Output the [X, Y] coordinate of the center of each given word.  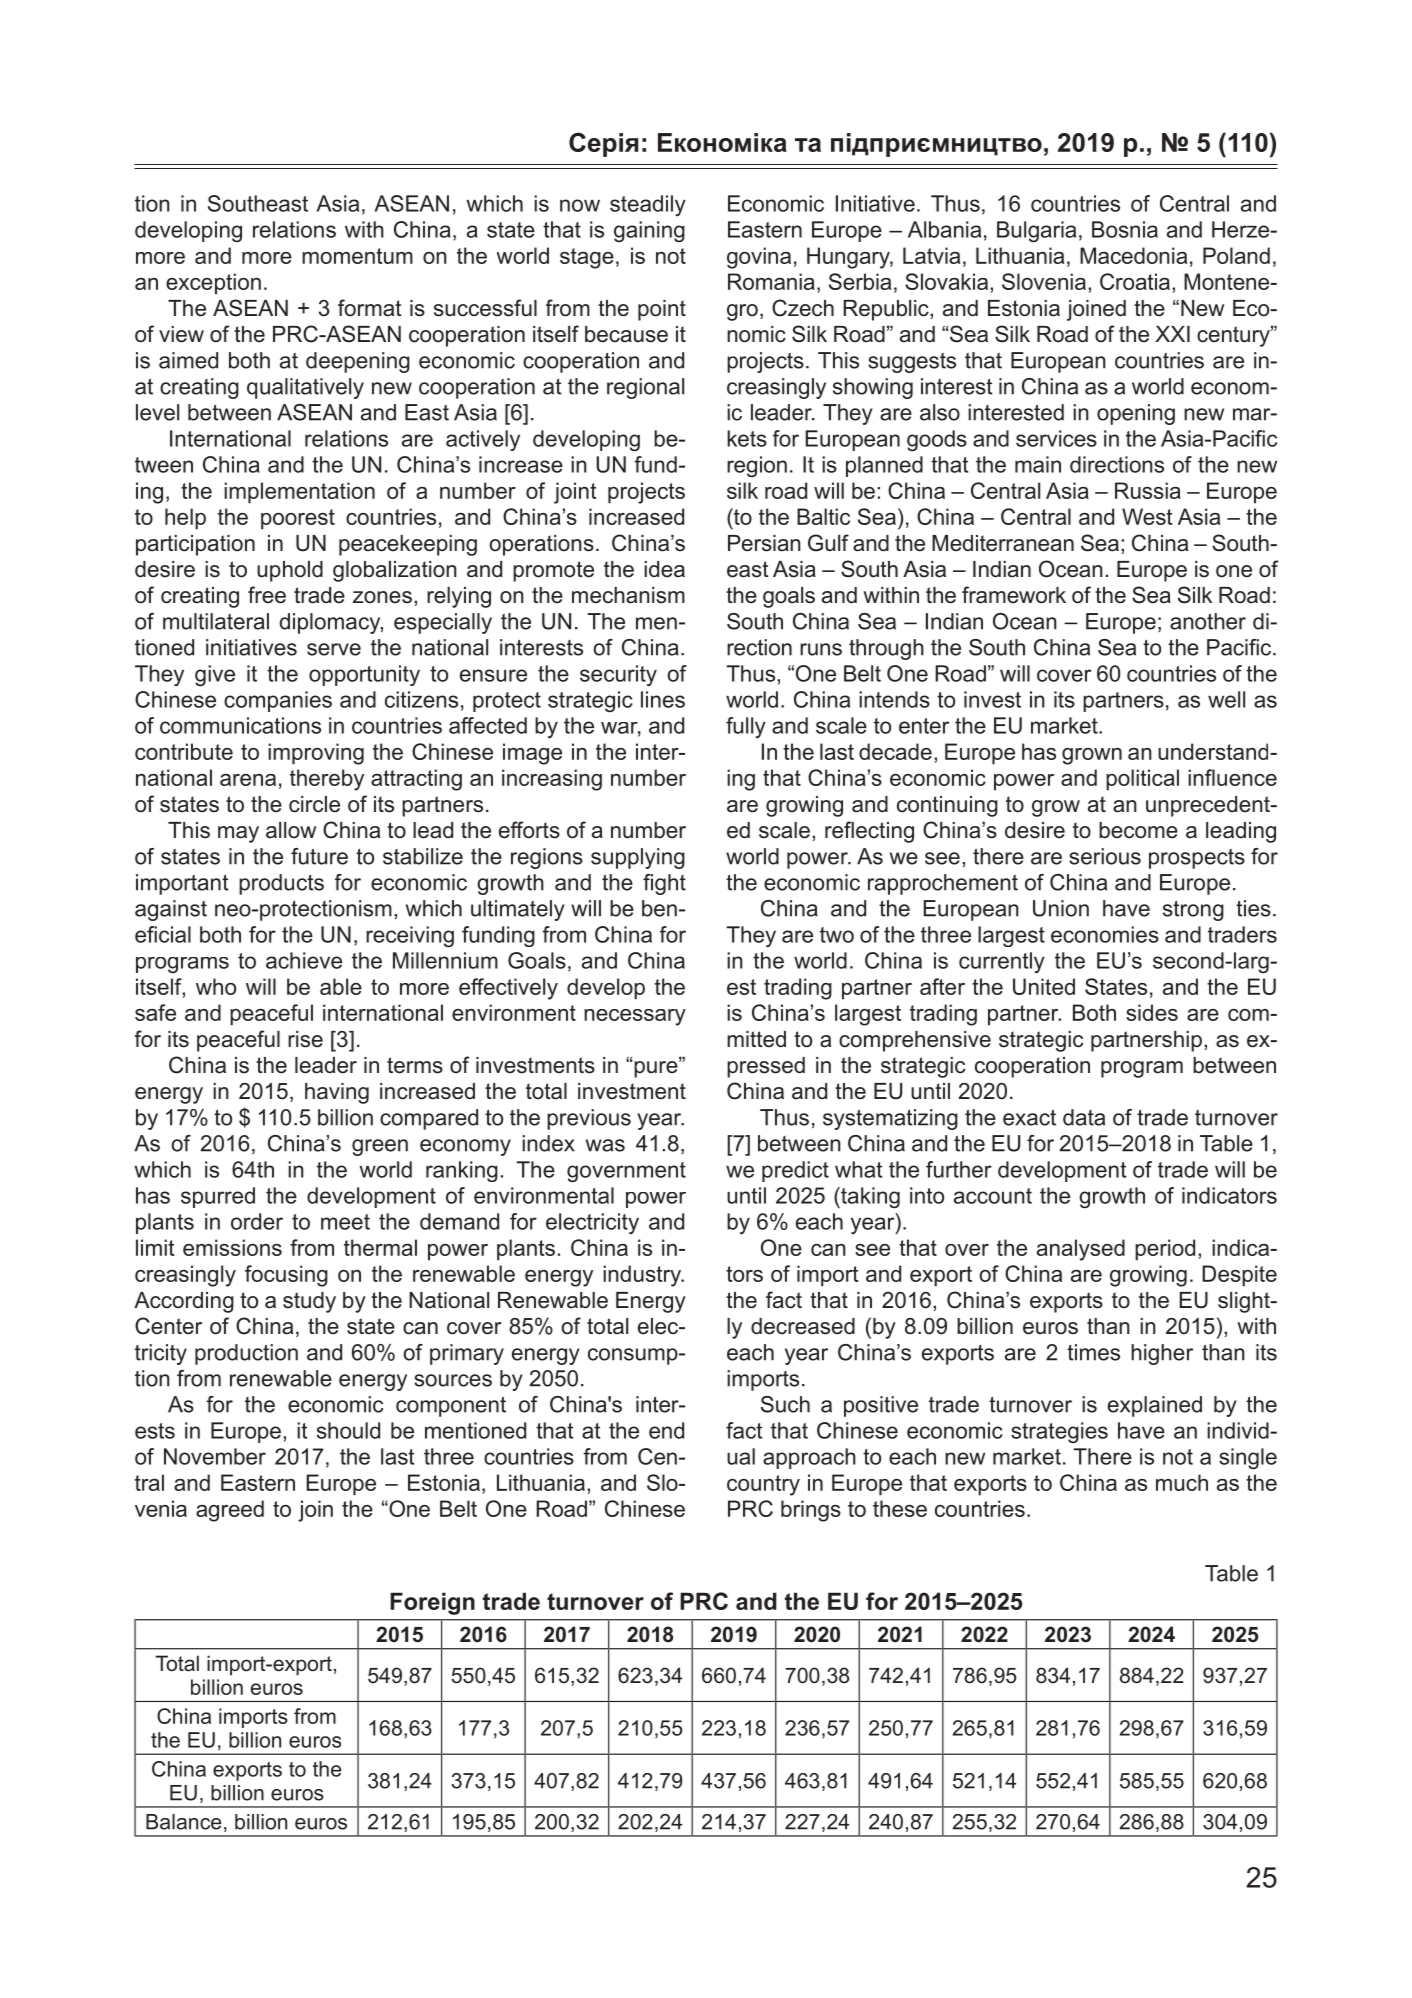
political [1142, 780]
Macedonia [1133, 255]
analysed [1081, 1250]
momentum [357, 256]
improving [316, 754]
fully [746, 727]
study [309, 1302]
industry [643, 1276]
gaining [649, 231]
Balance [183, 1822]
